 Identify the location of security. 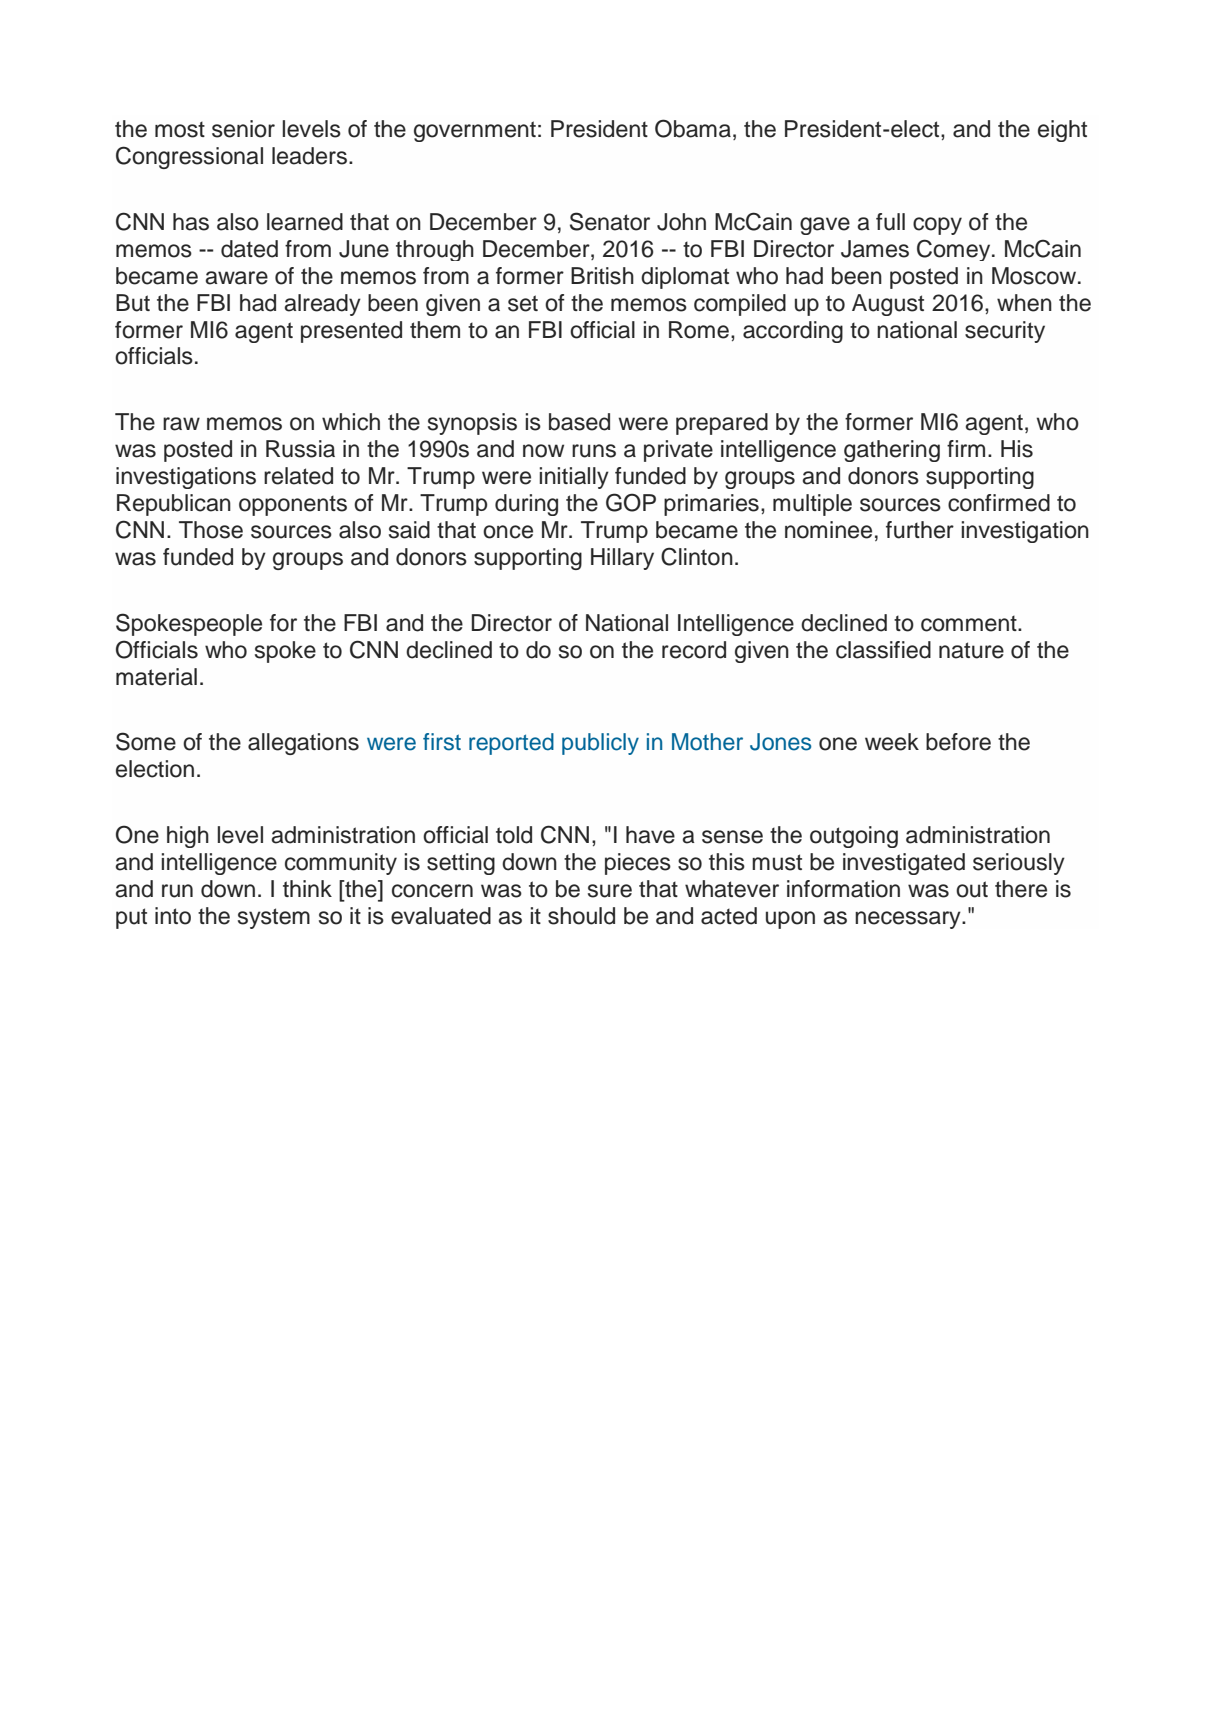
(1005, 332).
